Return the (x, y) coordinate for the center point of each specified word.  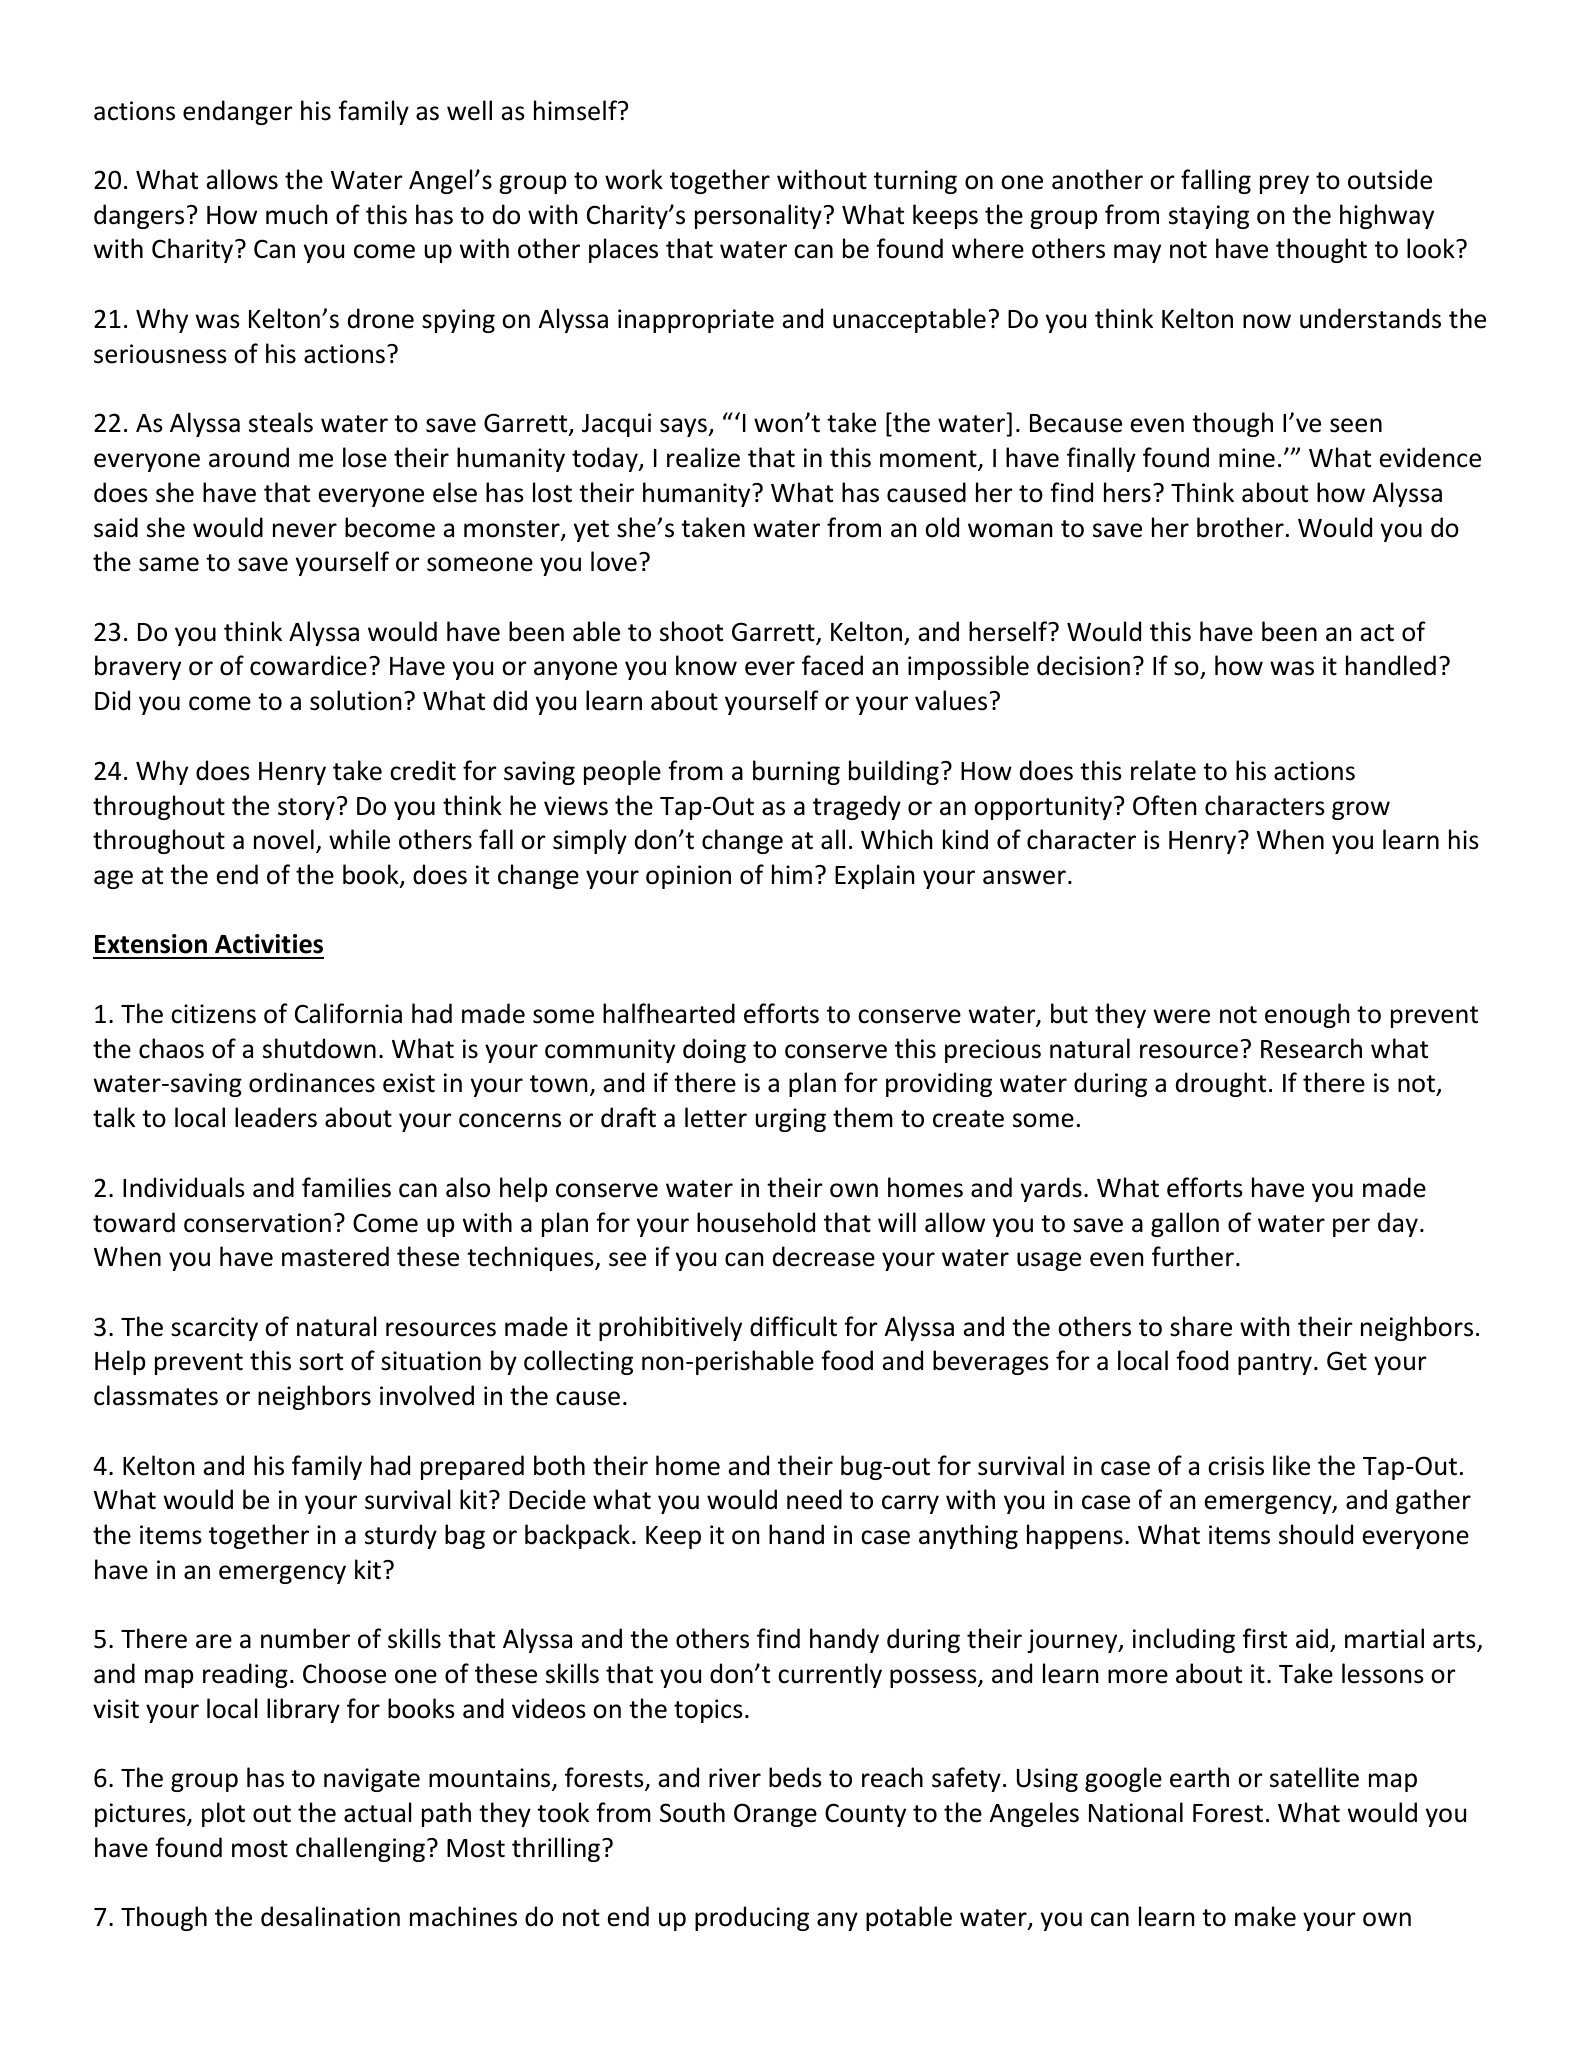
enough (1307, 1015)
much (296, 214)
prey (1284, 184)
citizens (213, 1014)
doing (714, 1050)
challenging (360, 1849)
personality (758, 216)
